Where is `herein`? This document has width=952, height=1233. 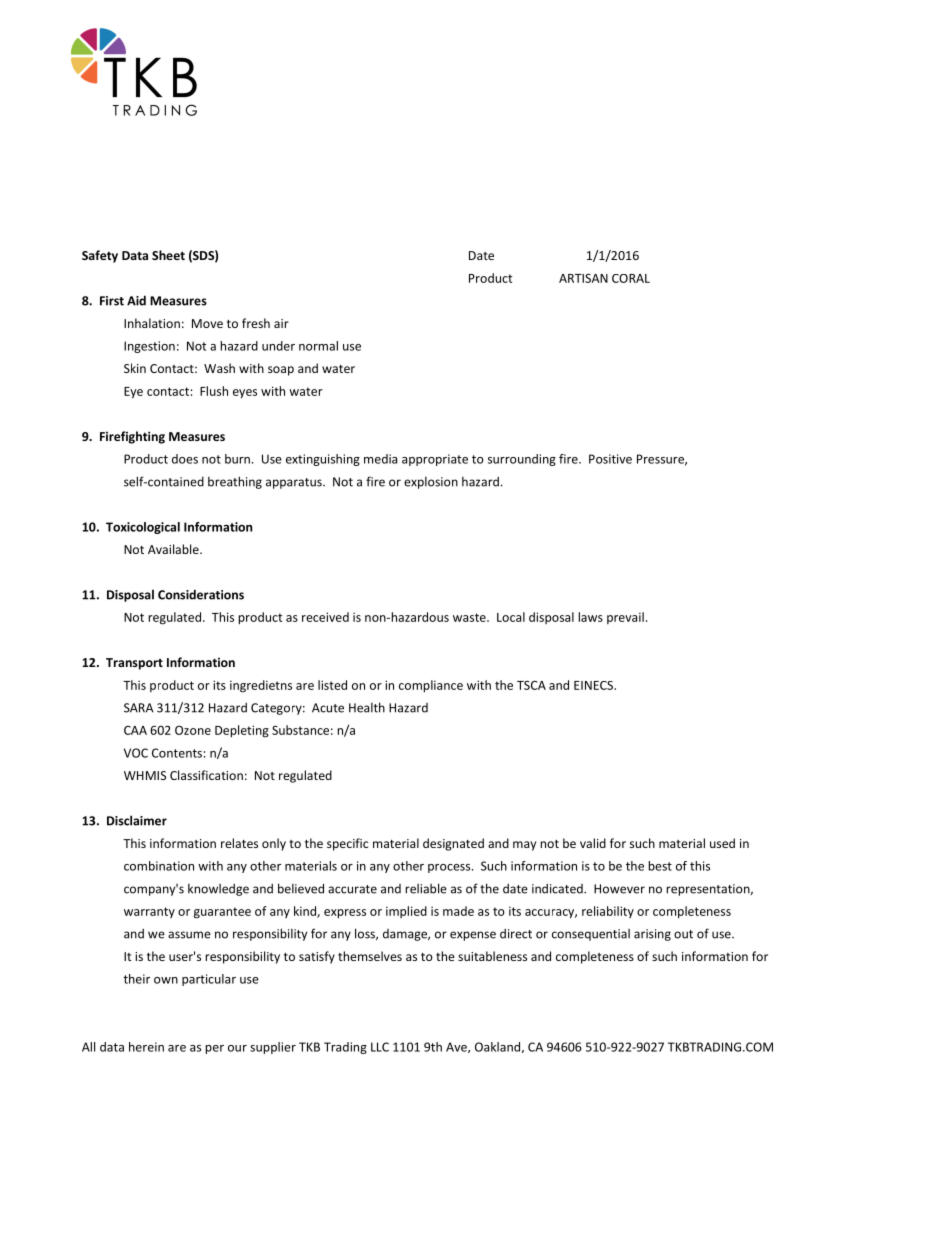 herein is located at coordinates (146, 1047).
